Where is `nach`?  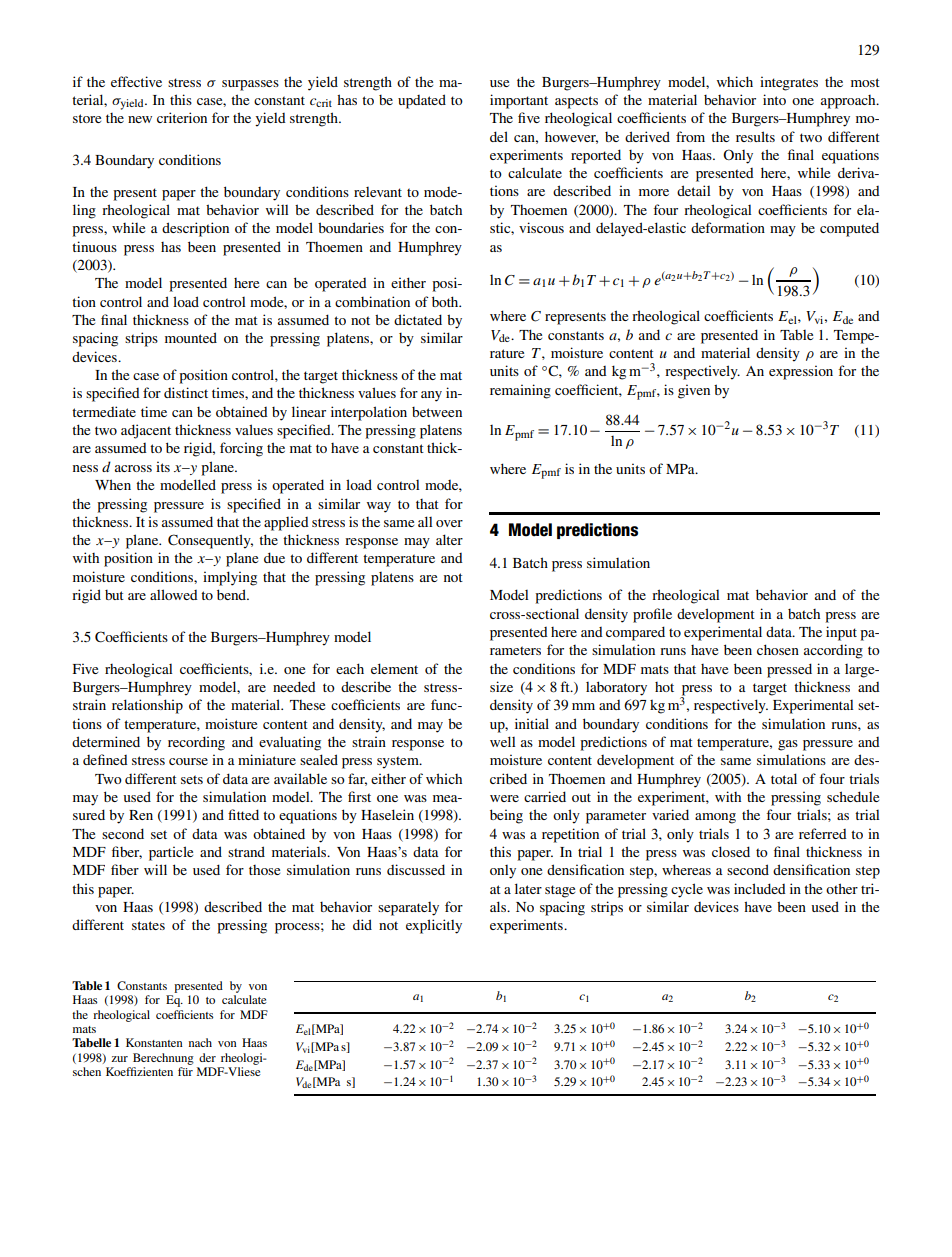 nach is located at coordinates (200, 1042).
